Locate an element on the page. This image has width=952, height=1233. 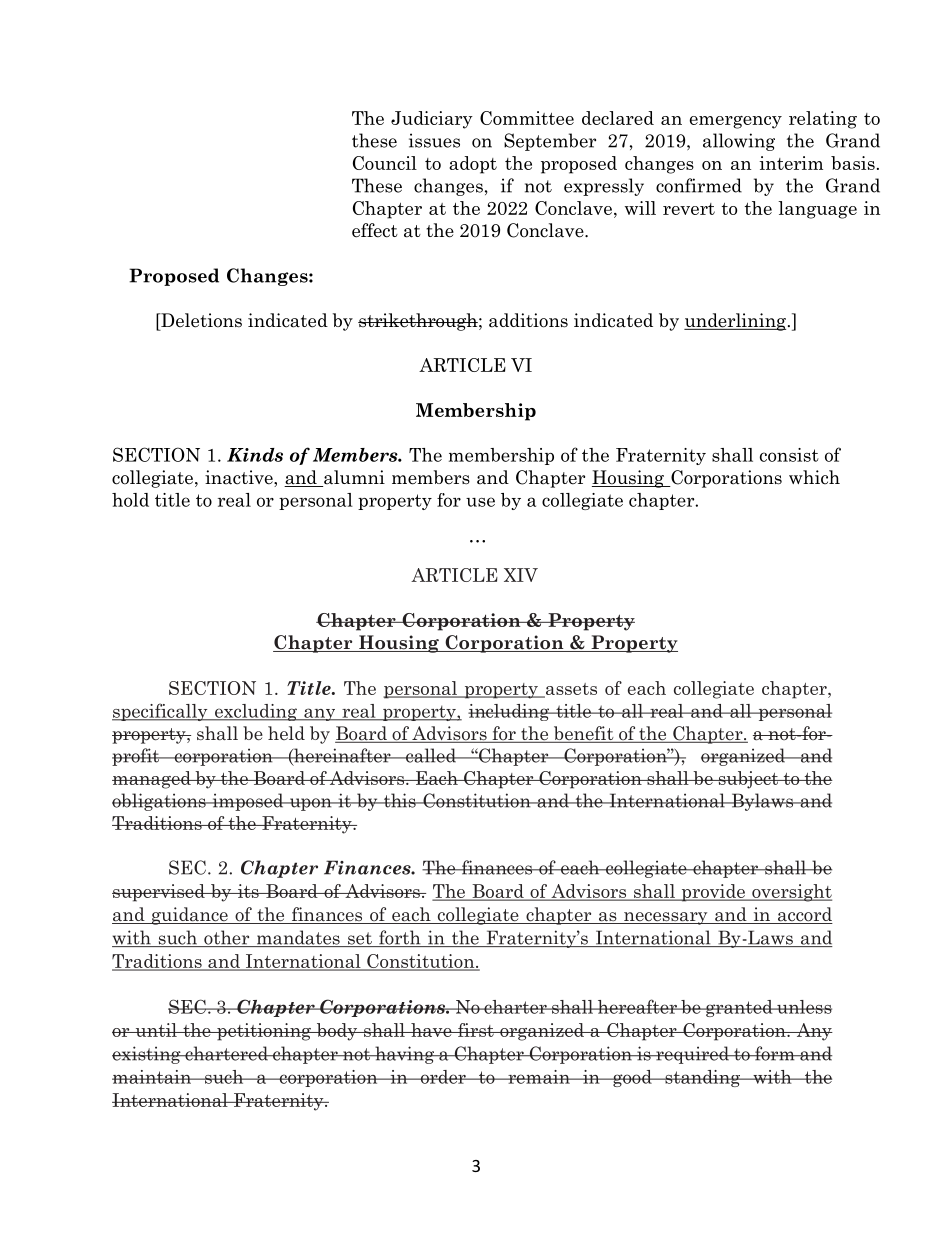
hold is located at coordinates (130, 500).
